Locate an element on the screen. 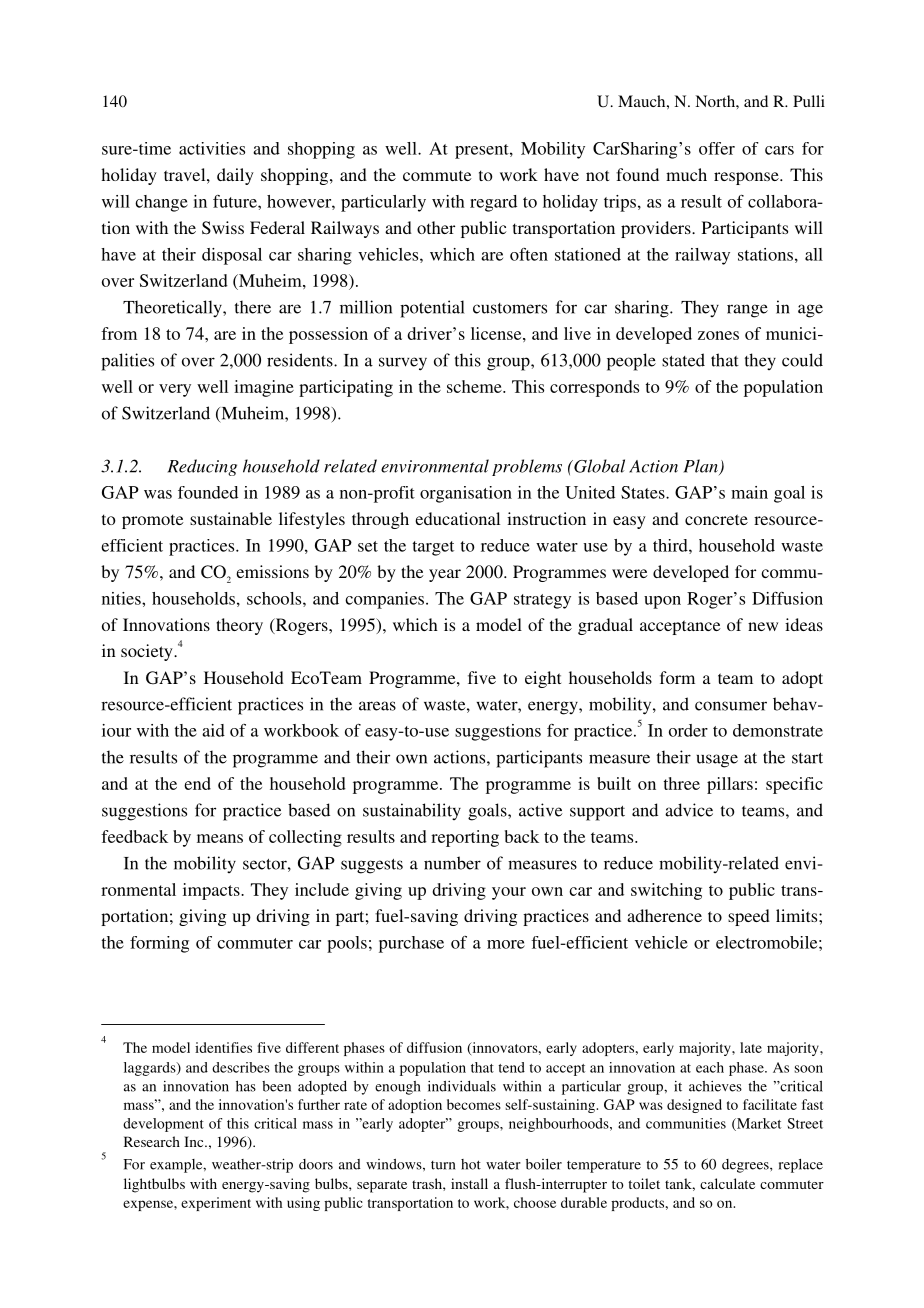 The height and width of the screenshot is (1308, 924). your is located at coordinates (509, 893).
